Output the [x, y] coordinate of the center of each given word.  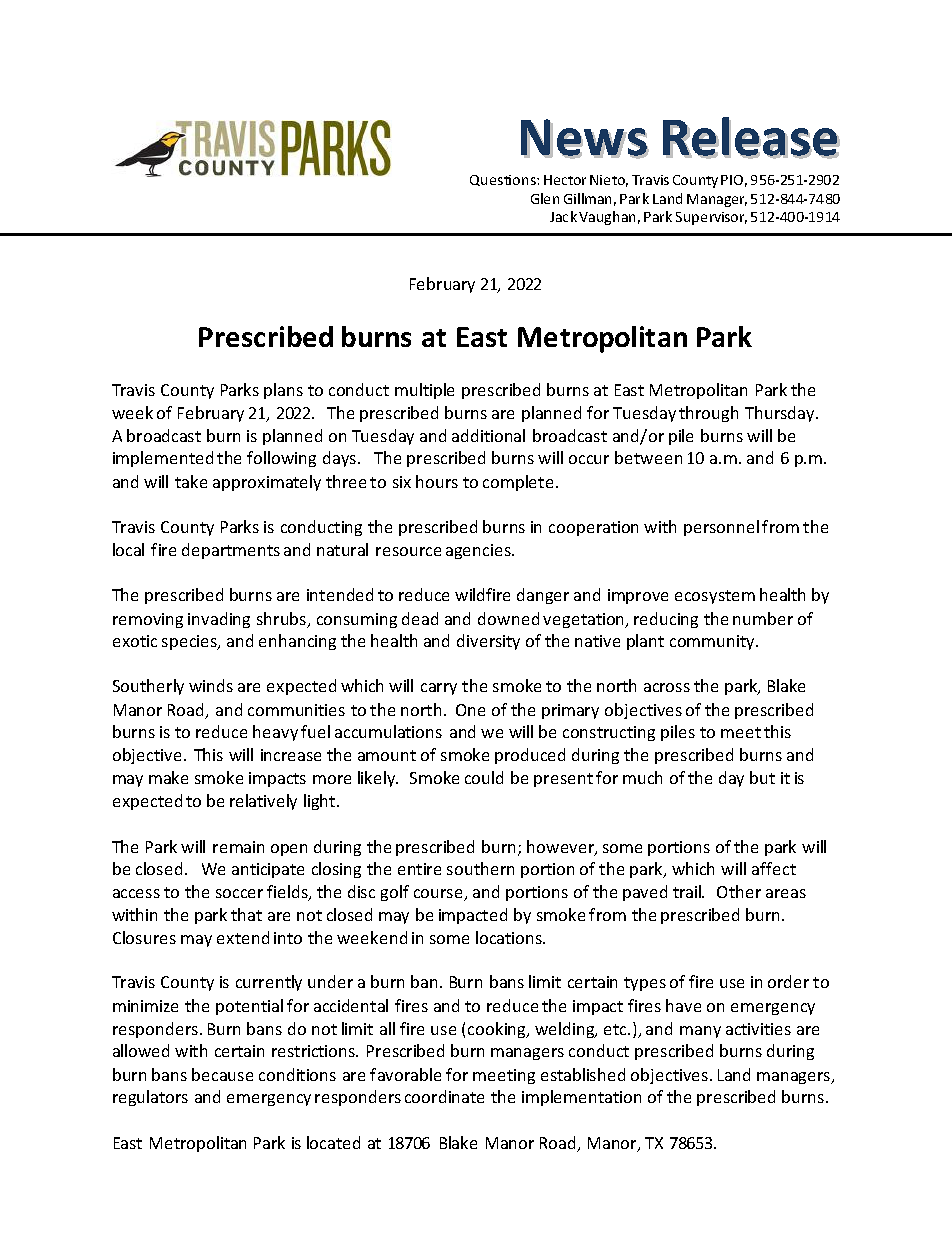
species [190, 642]
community [713, 642]
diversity [488, 642]
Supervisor [711, 218]
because [222, 1074]
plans [283, 391]
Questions [504, 180]
